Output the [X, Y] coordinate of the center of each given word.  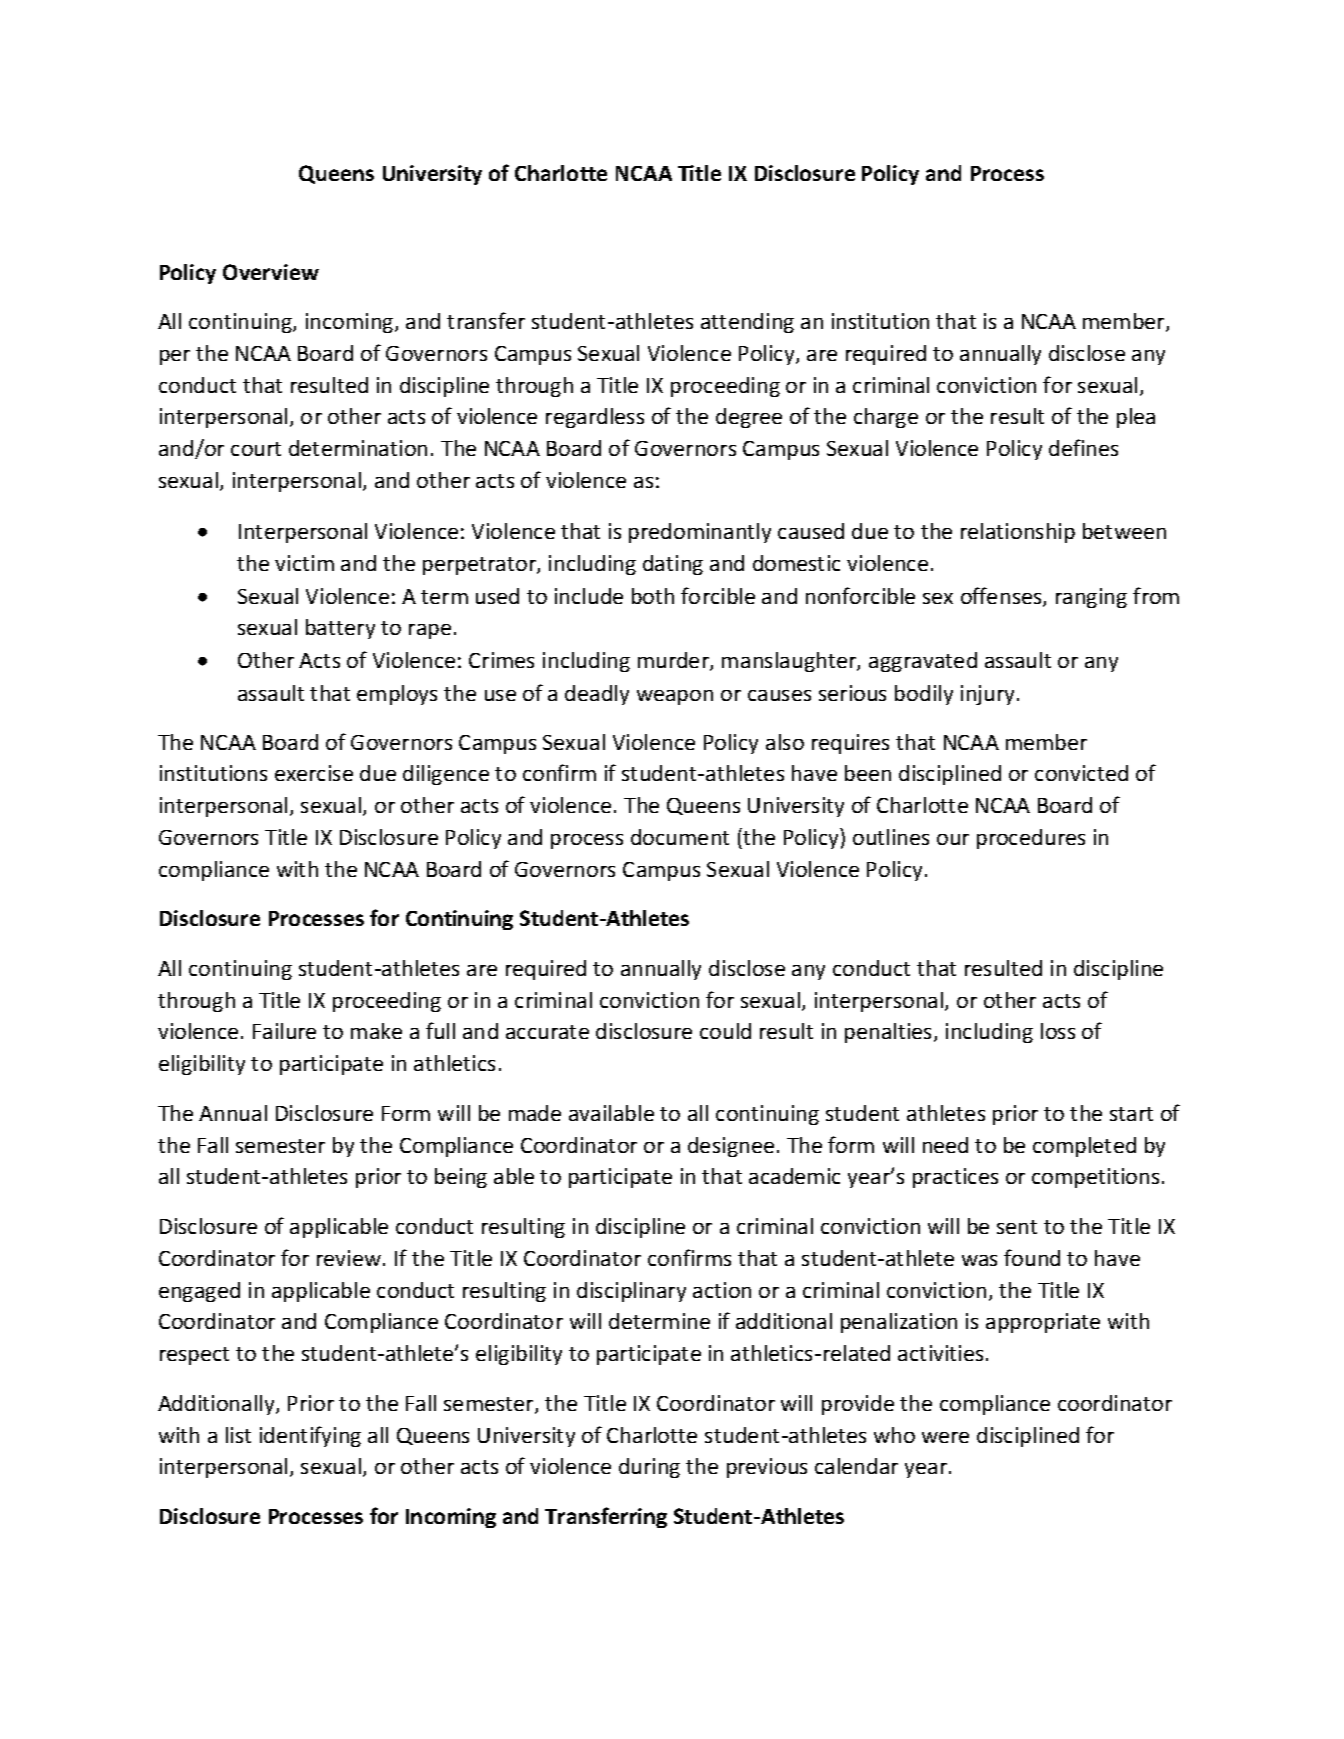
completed [1084, 1147]
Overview [271, 272]
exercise [314, 773]
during [649, 1468]
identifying [310, 1436]
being [461, 1178]
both [653, 596]
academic [794, 1176]
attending [747, 323]
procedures [1031, 839]
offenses [1002, 597]
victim [304, 563]
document [680, 837]
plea [1136, 418]
